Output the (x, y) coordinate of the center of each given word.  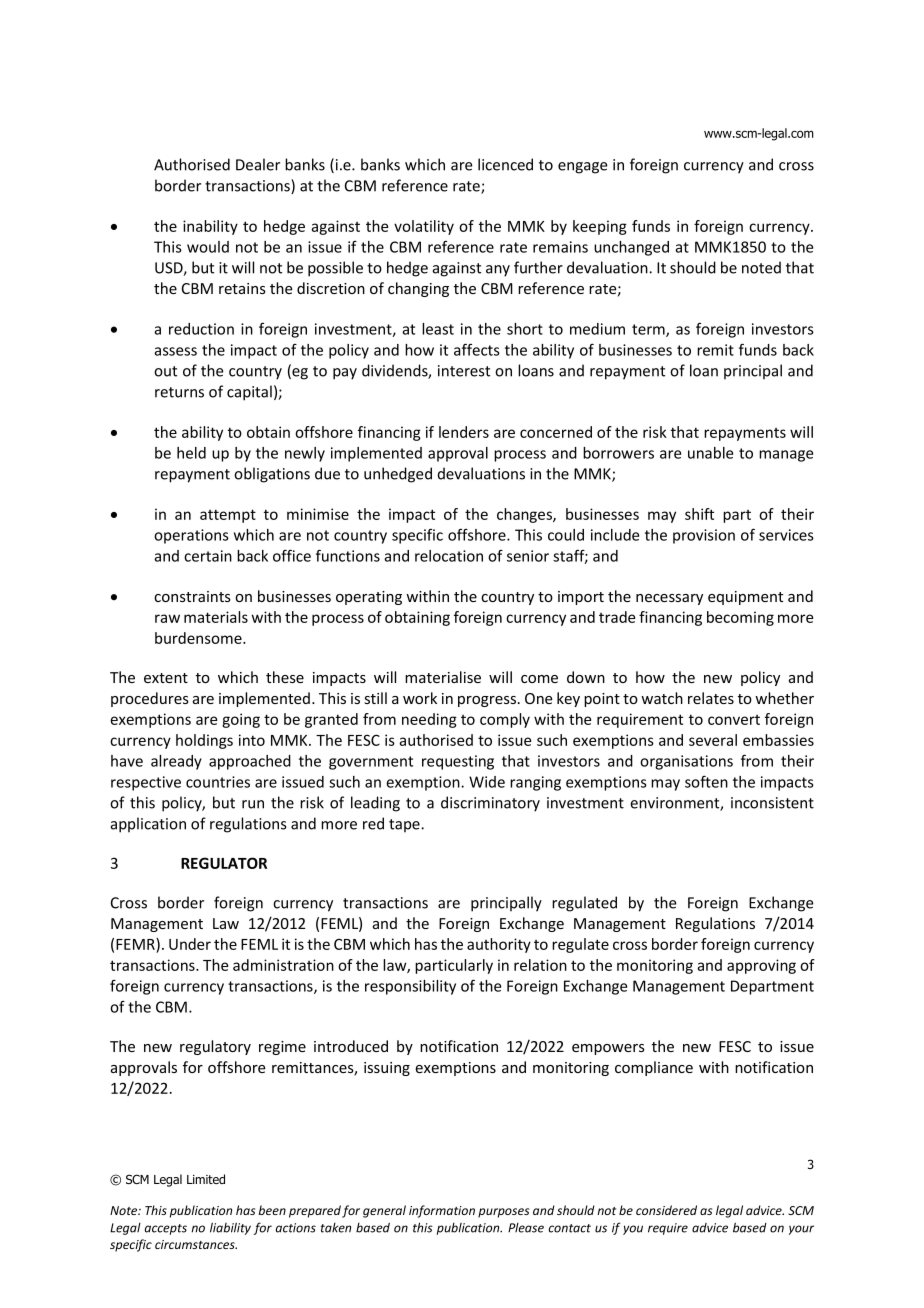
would (208, 247)
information (442, 1211)
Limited (206, 1179)
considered (666, 1210)
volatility (424, 227)
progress (488, 701)
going (241, 720)
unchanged (631, 248)
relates (711, 698)
